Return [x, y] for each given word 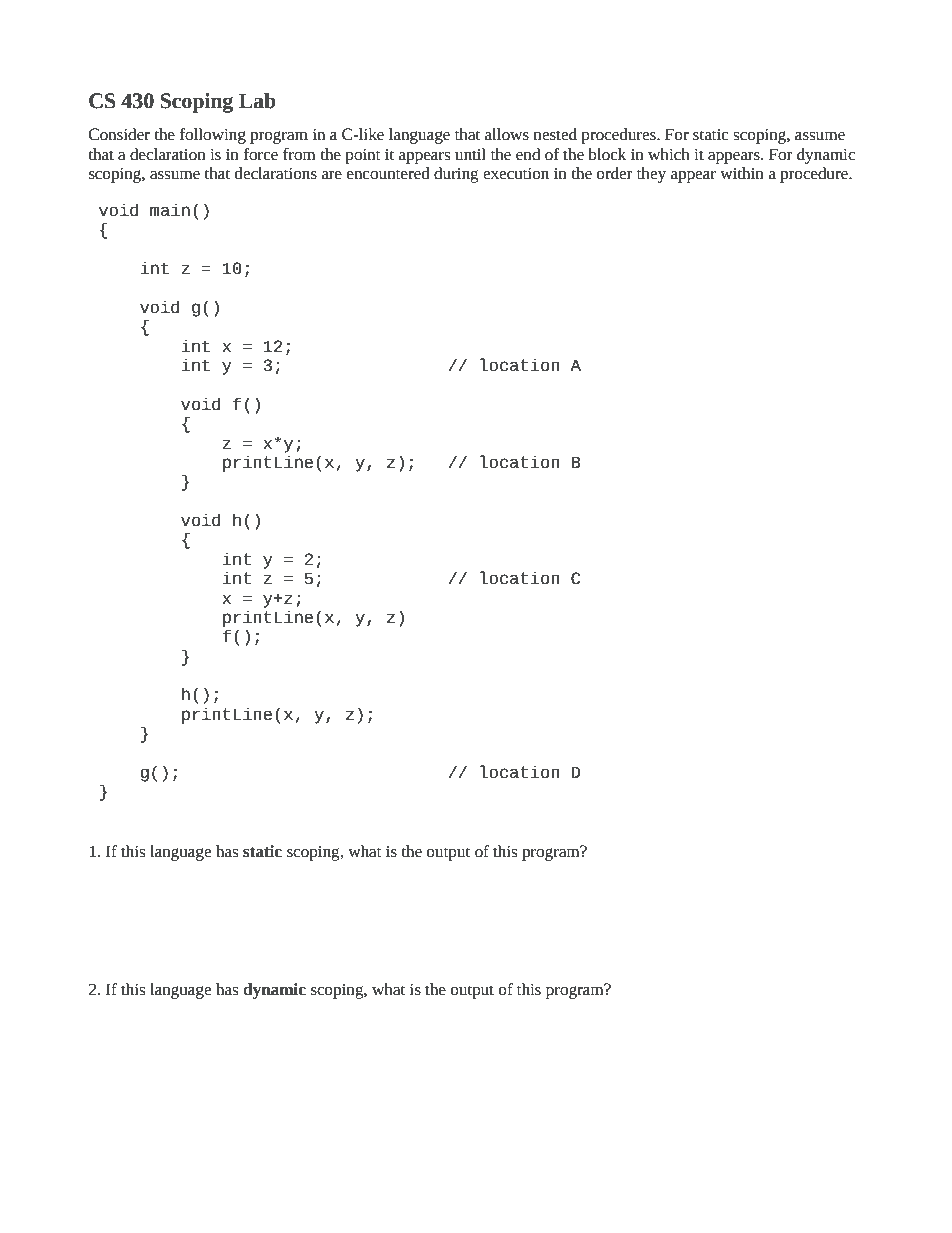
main [170, 210]
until [470, 154]
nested [555, 134]
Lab [257, 101]
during [456, 175]
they [651, 175]
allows [507, 134]
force [261, 154]
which [669, 154]
